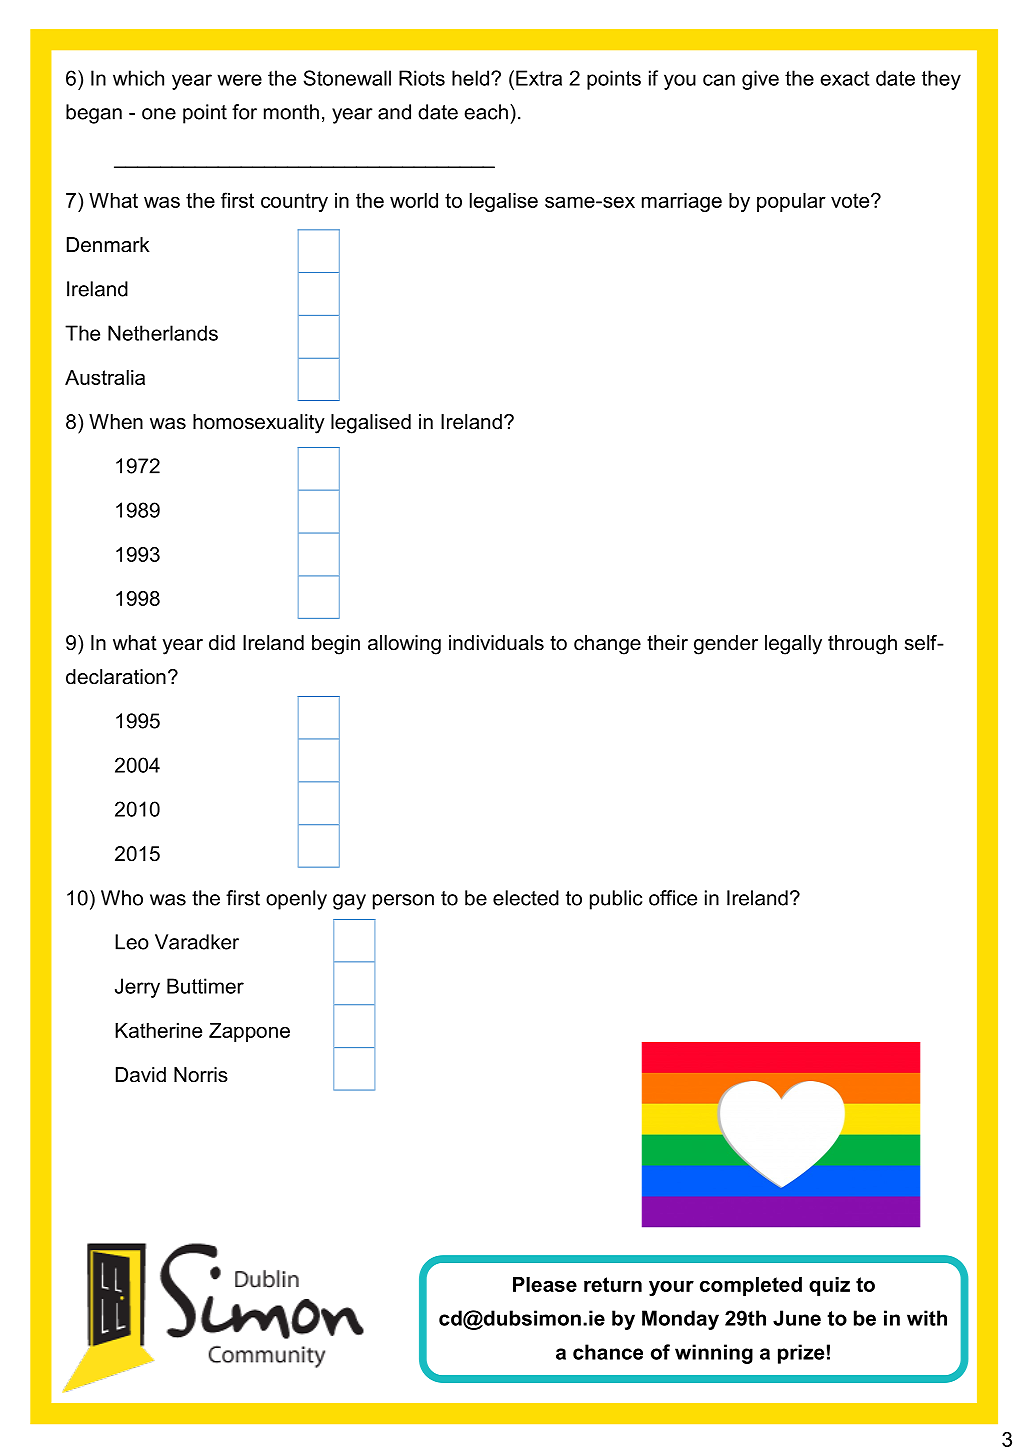  What do you see at coordinates (845, 78) in the screenshot?
I see `exact` at bounding box center [845, 78].
